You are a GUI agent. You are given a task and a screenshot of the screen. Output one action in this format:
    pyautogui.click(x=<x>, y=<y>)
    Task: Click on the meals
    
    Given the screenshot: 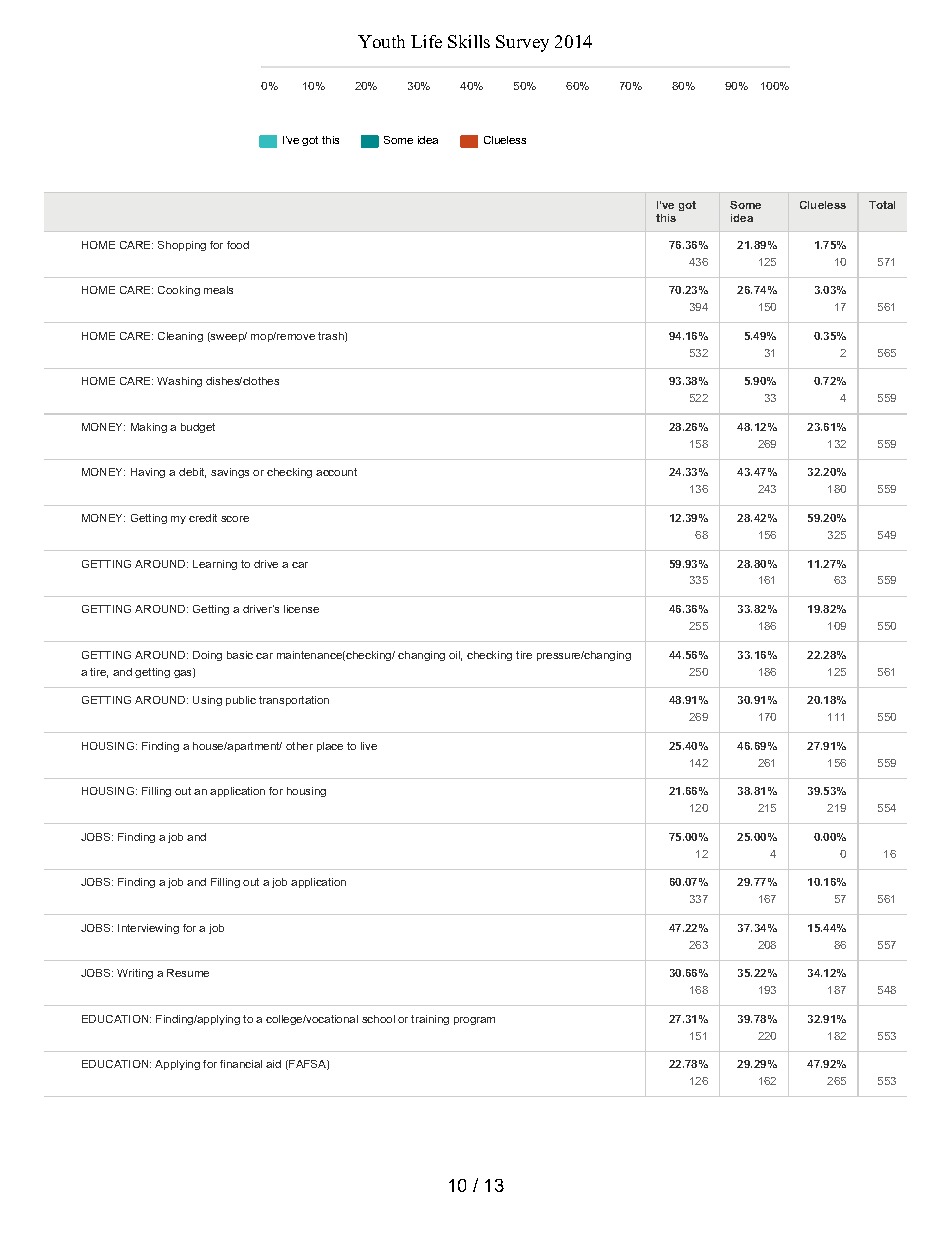 What is the action you would take?
    pyautogui.click(x=218, y=290)
